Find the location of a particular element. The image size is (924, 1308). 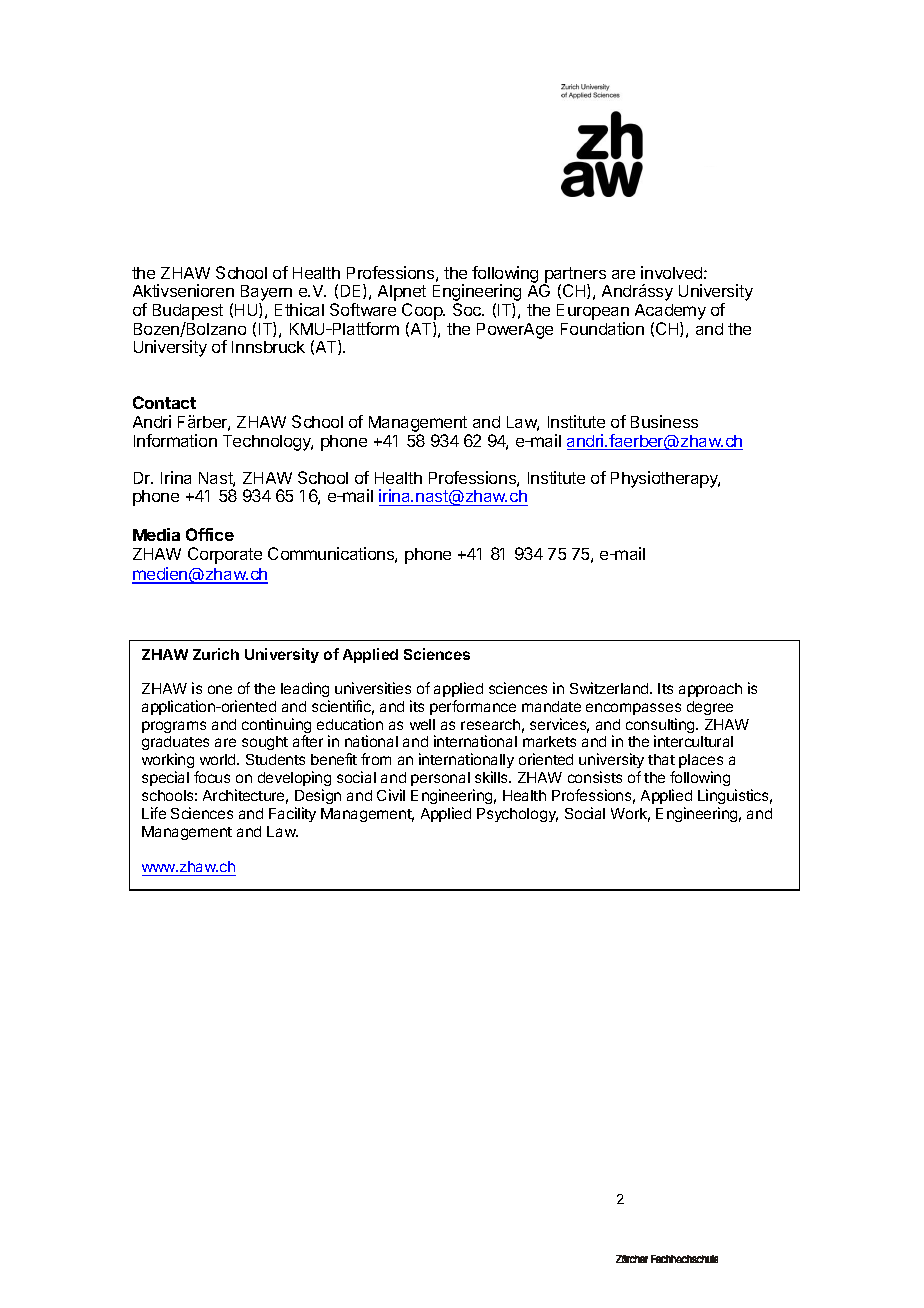

personal is located at coordinates (440, 779).
